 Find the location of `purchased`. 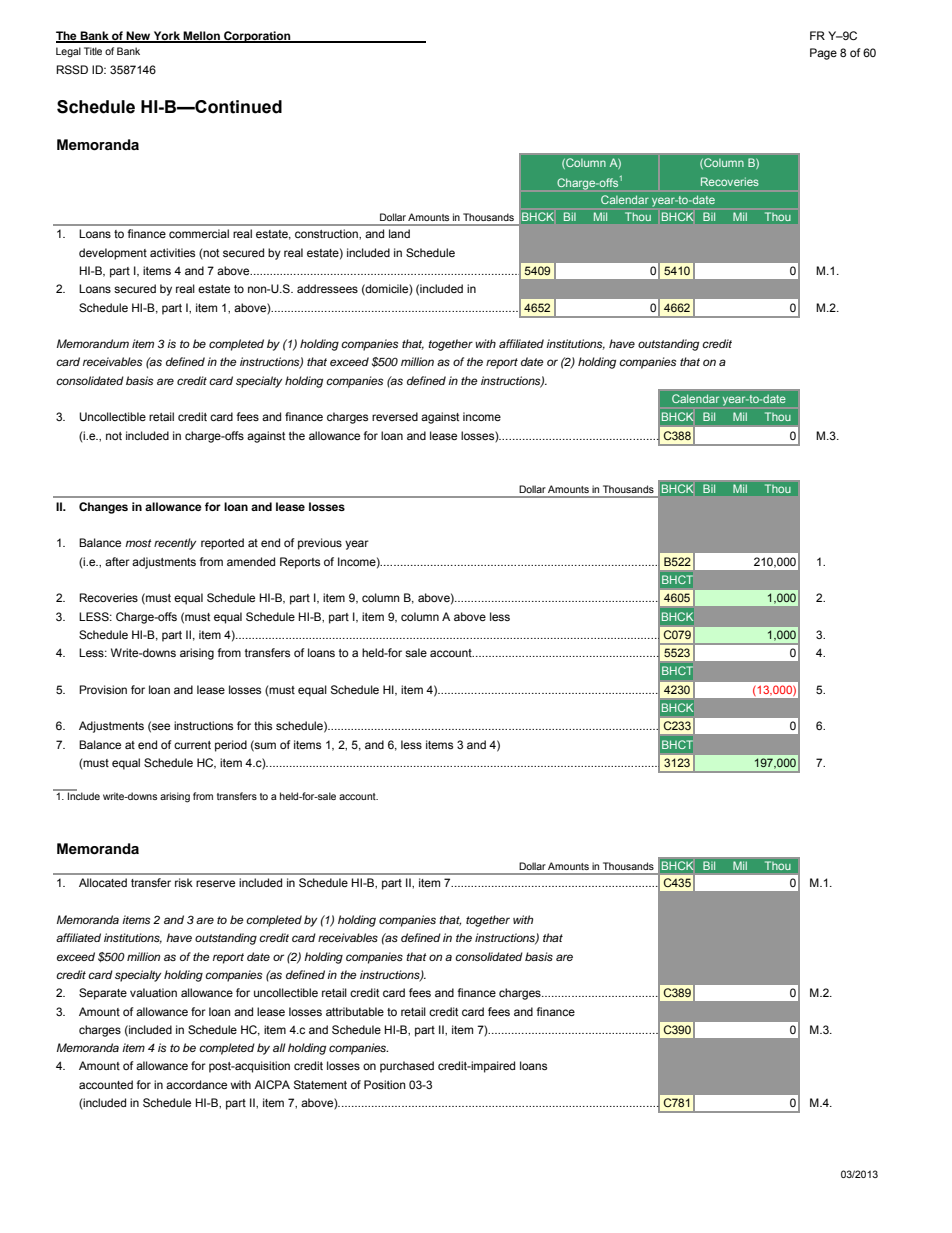

purchased is located at coordinates (407, 1067).
